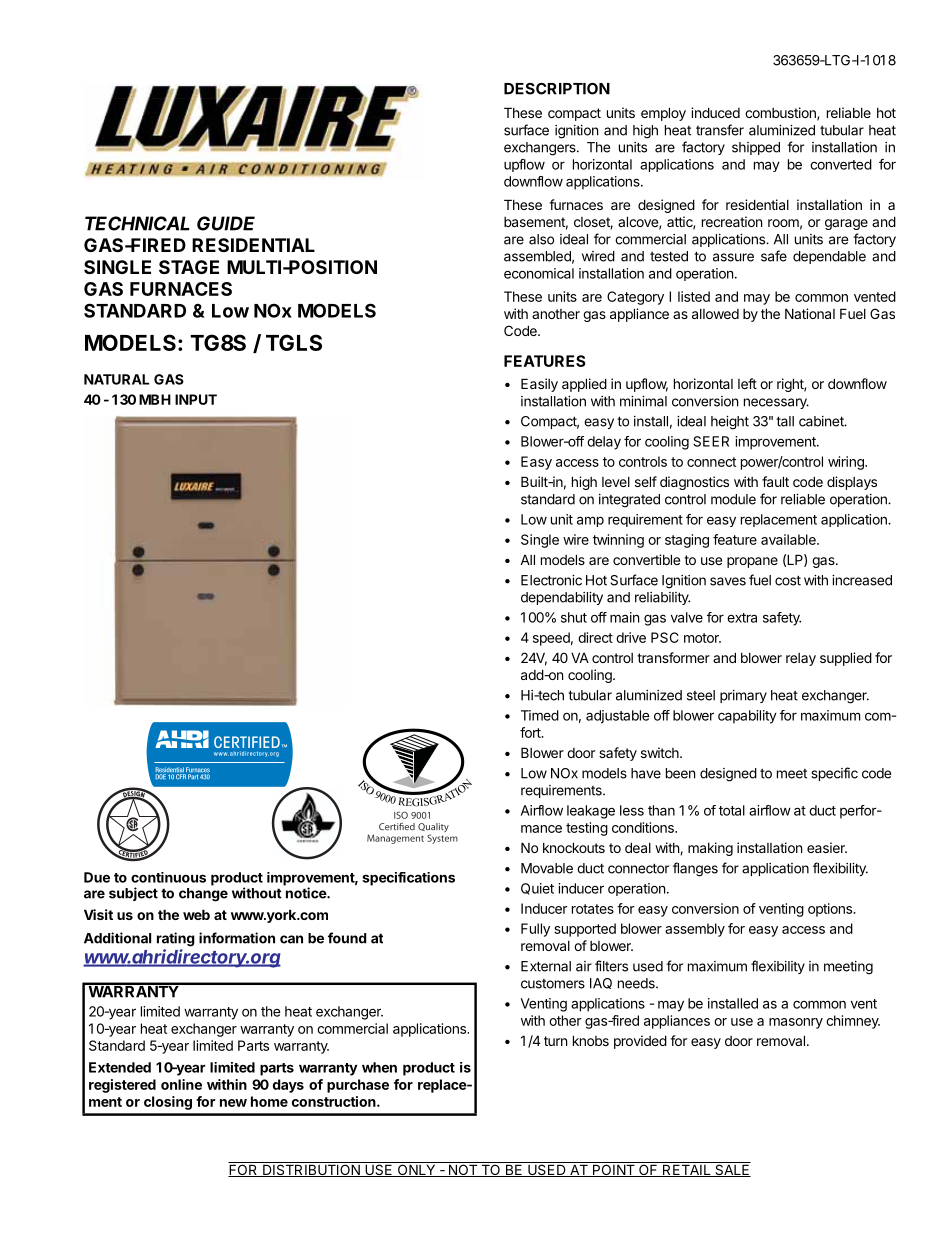 The image size is (952, 1233). Describe the element at coordinates (591, 812) in the screenshot. I see `leakage` at that location.
